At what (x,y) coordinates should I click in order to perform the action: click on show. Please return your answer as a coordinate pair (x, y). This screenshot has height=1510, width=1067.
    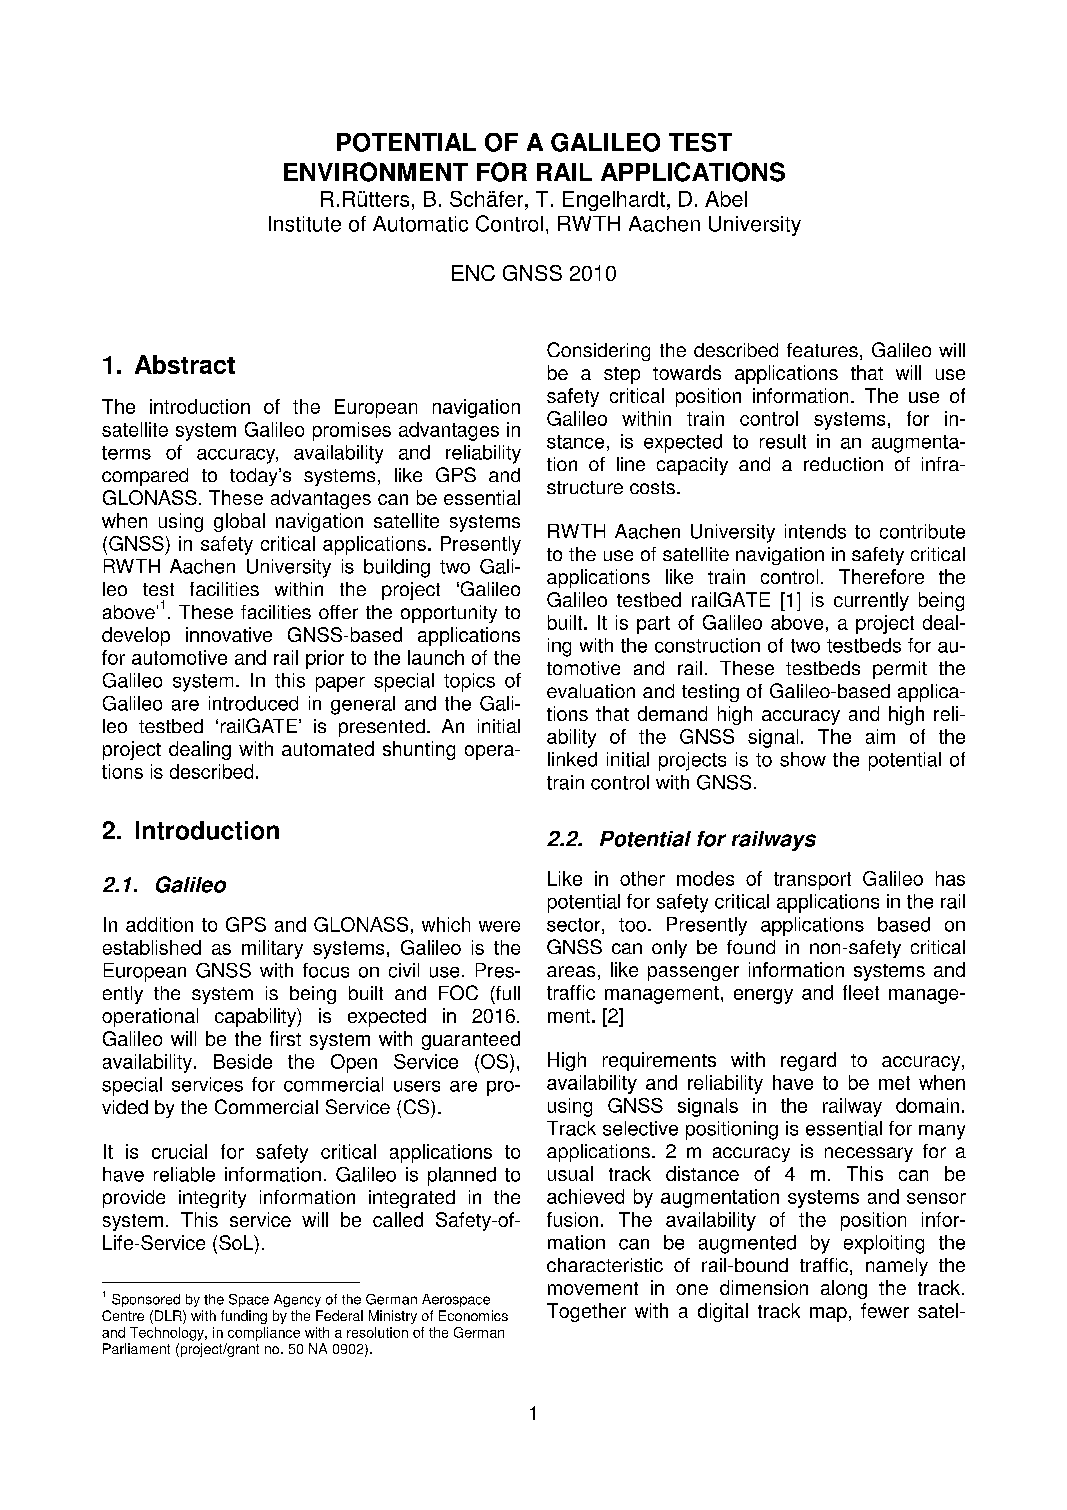
    Looking at the image, I should click on (803, 759).
